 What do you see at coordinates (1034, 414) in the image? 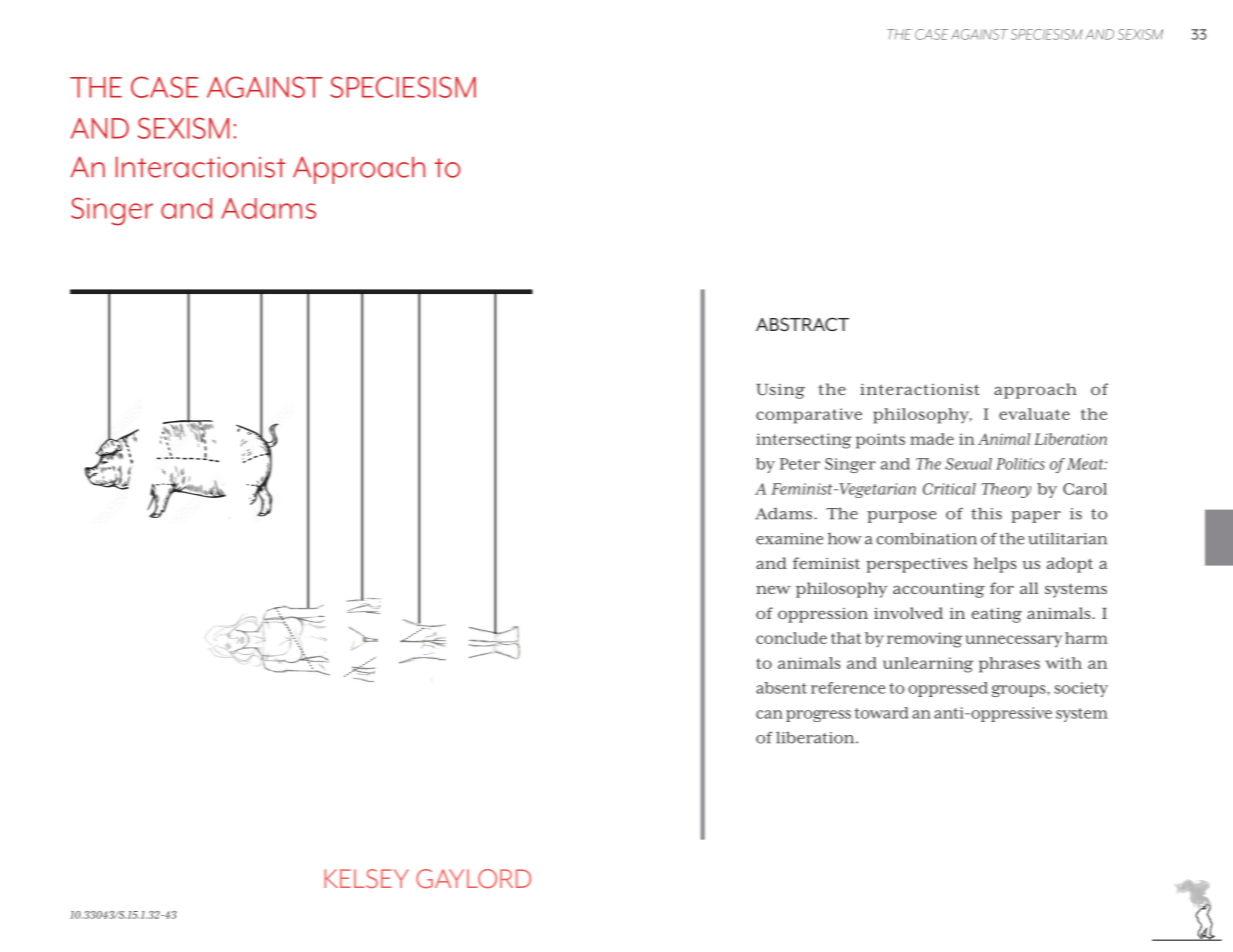
I see `evaluate` at bounding box center [1034, 414].
